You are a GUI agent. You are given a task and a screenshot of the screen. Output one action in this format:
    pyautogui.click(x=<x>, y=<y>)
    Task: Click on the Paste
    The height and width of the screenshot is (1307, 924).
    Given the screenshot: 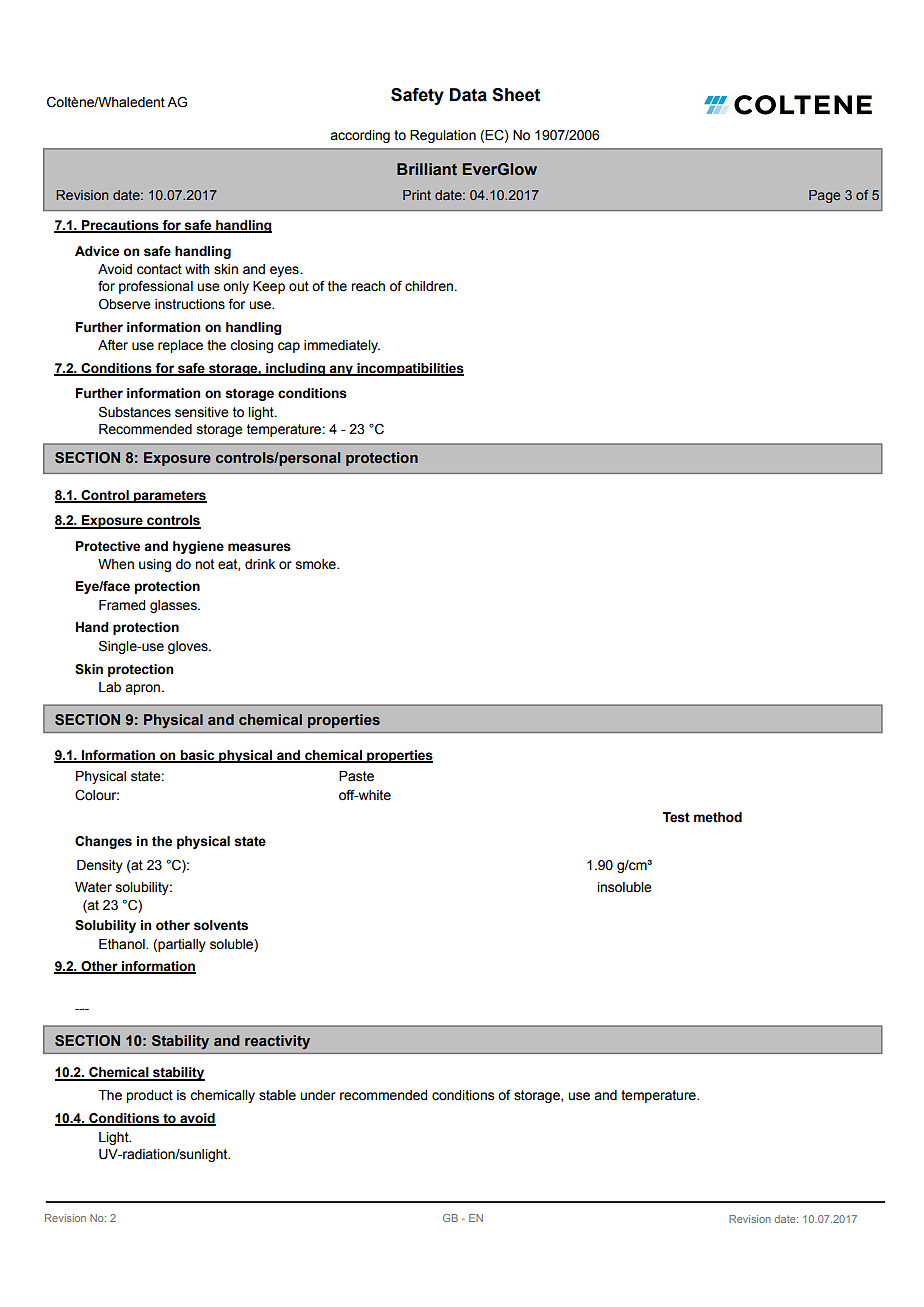 What is the action you would take?
    pyautogui.click(x=356, y=776)
